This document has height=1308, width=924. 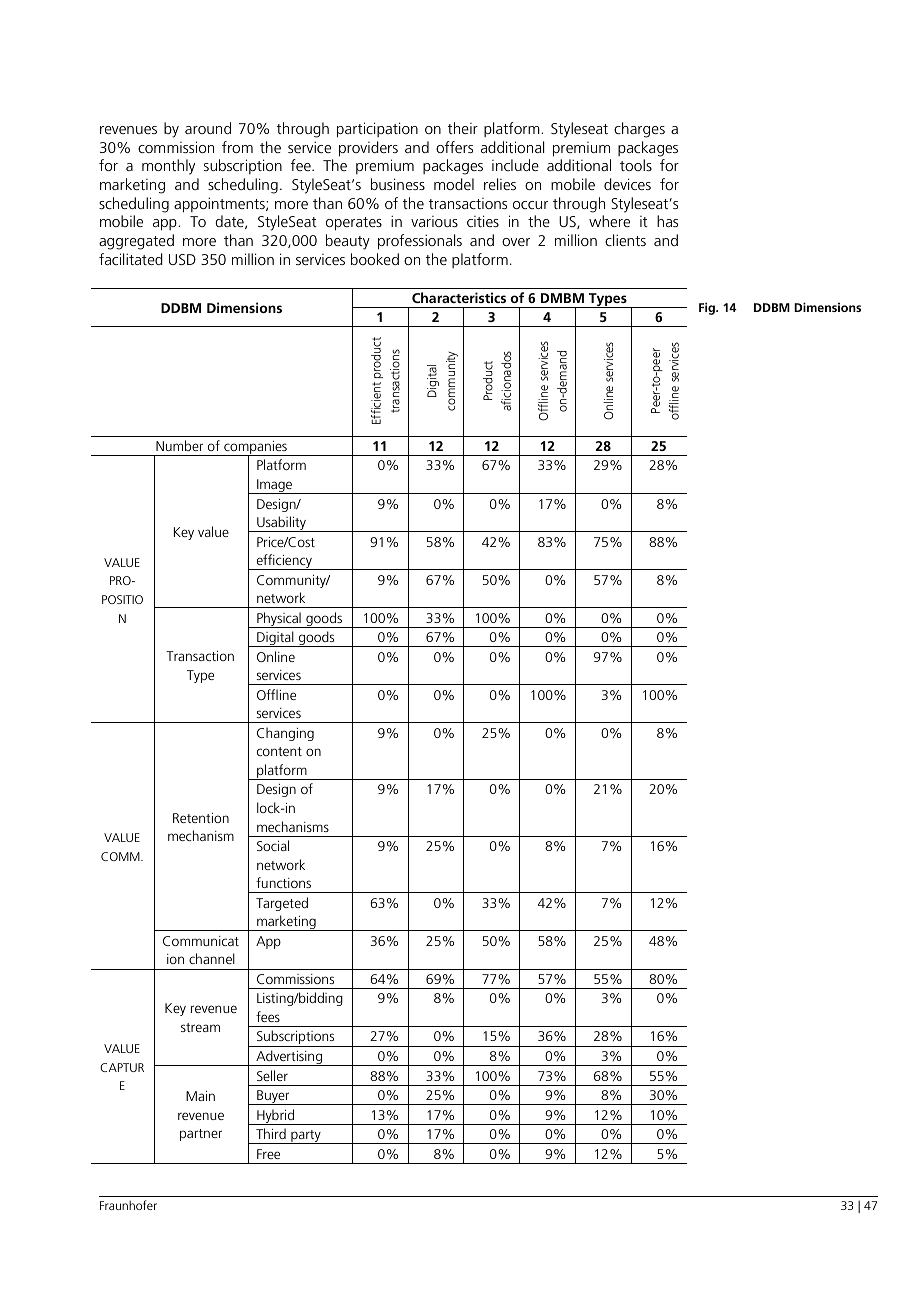 I want to click on Changing, so click(x=285, y=734).
